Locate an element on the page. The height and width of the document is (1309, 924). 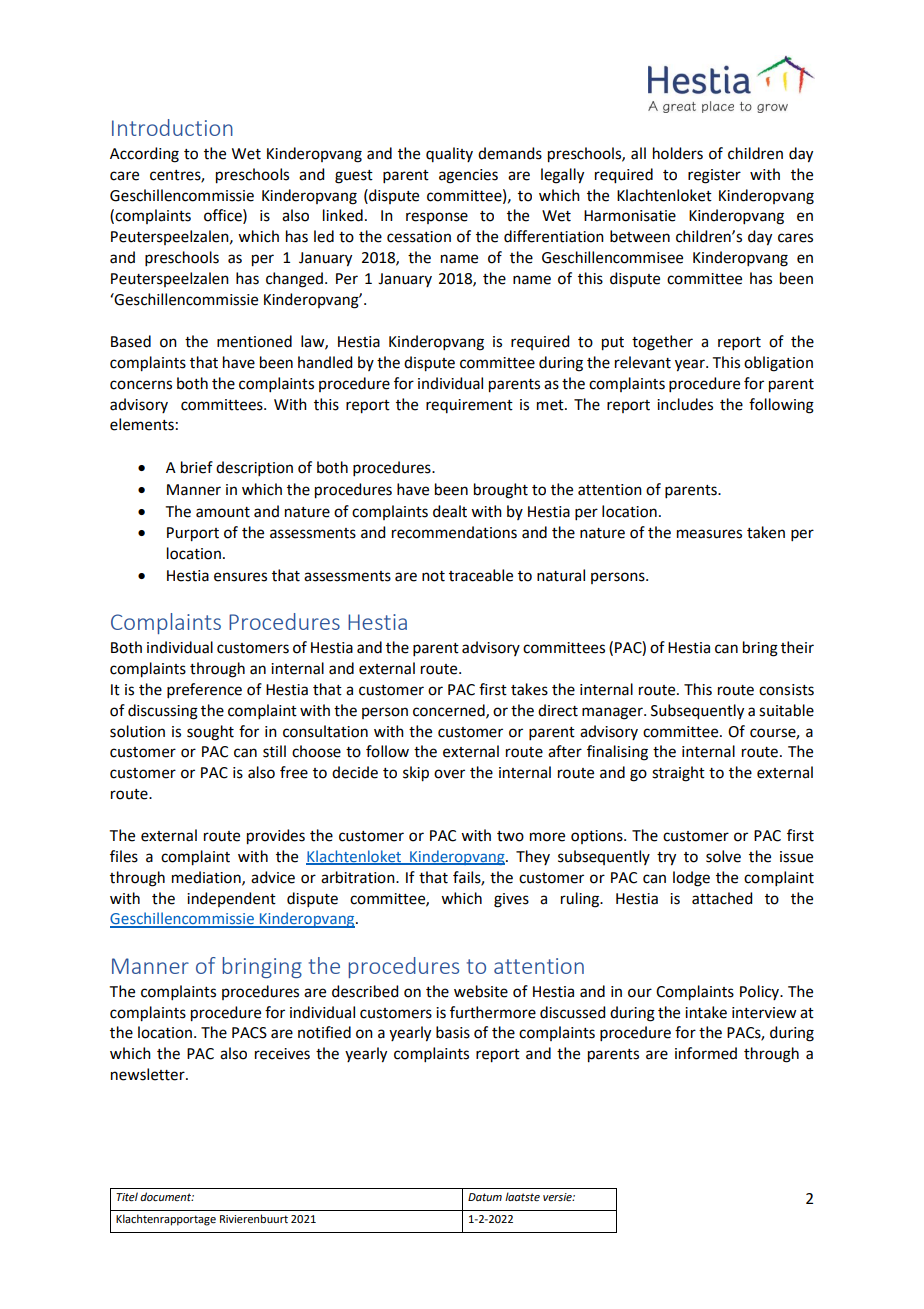
two is located at coordinates (510, 836).
